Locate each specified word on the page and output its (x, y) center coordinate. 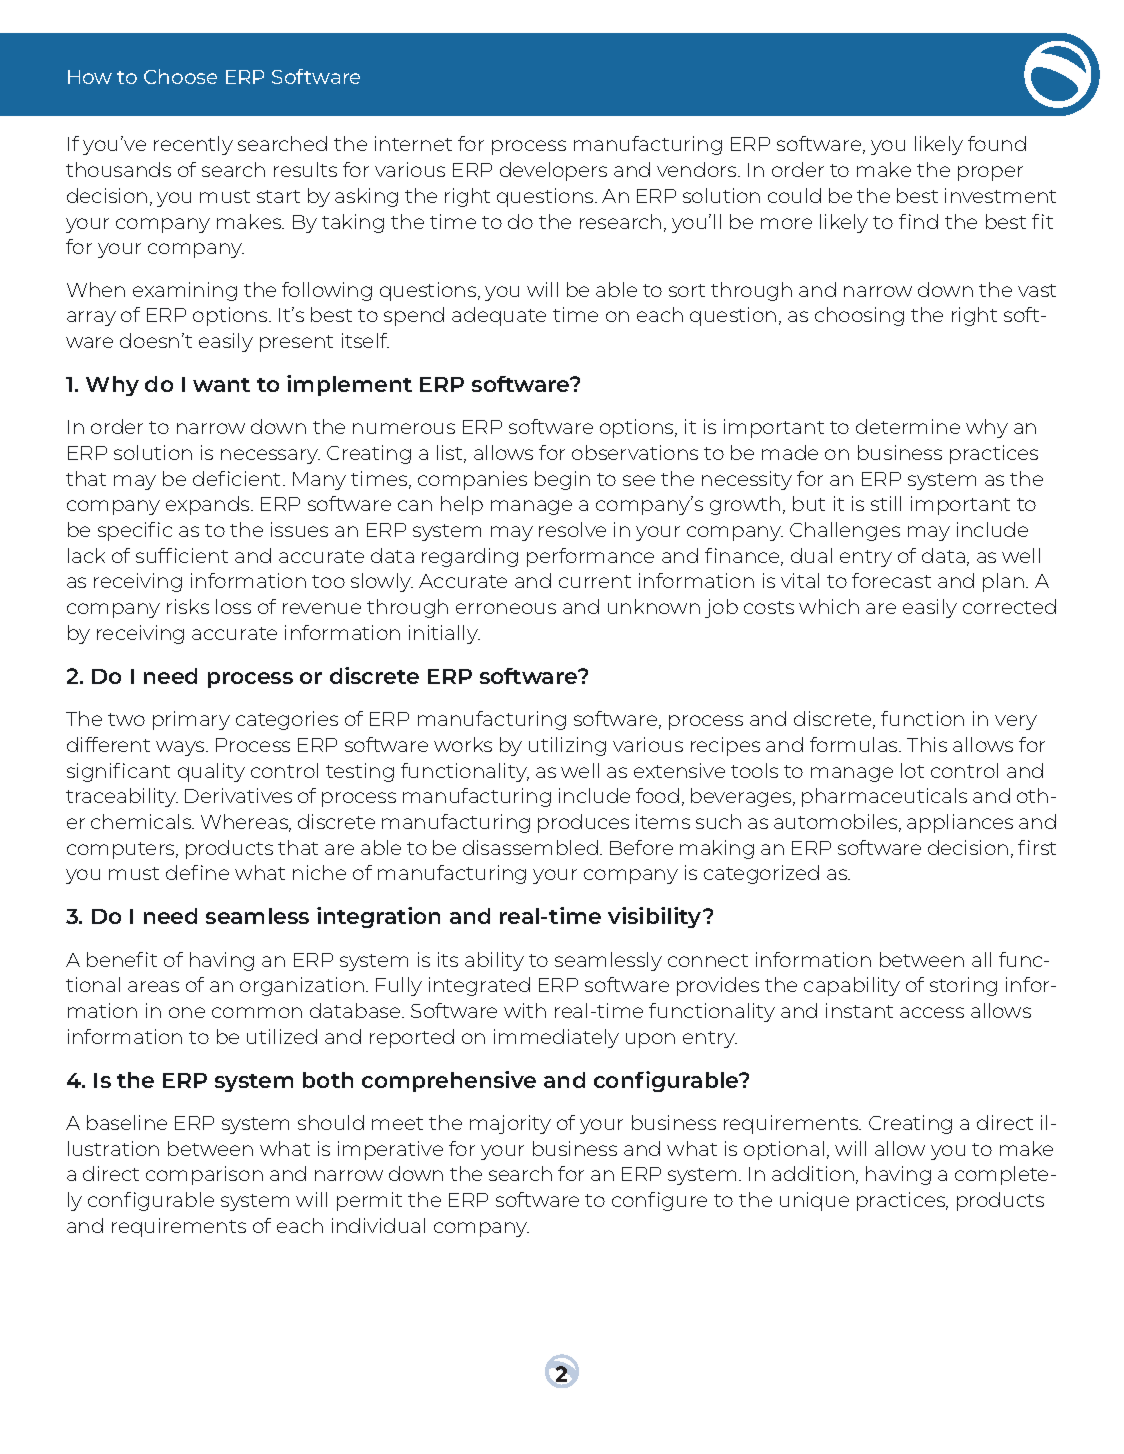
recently (193, 145)
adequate (499, 316)
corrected (1009, 606)
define (197, 872)
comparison (204, 1175)
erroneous (506, 608)
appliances (960, 823)
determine (908, 426)
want (221, 385)
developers (553, 171)
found (997, 143)
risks (188, 606)
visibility (656, 917)
